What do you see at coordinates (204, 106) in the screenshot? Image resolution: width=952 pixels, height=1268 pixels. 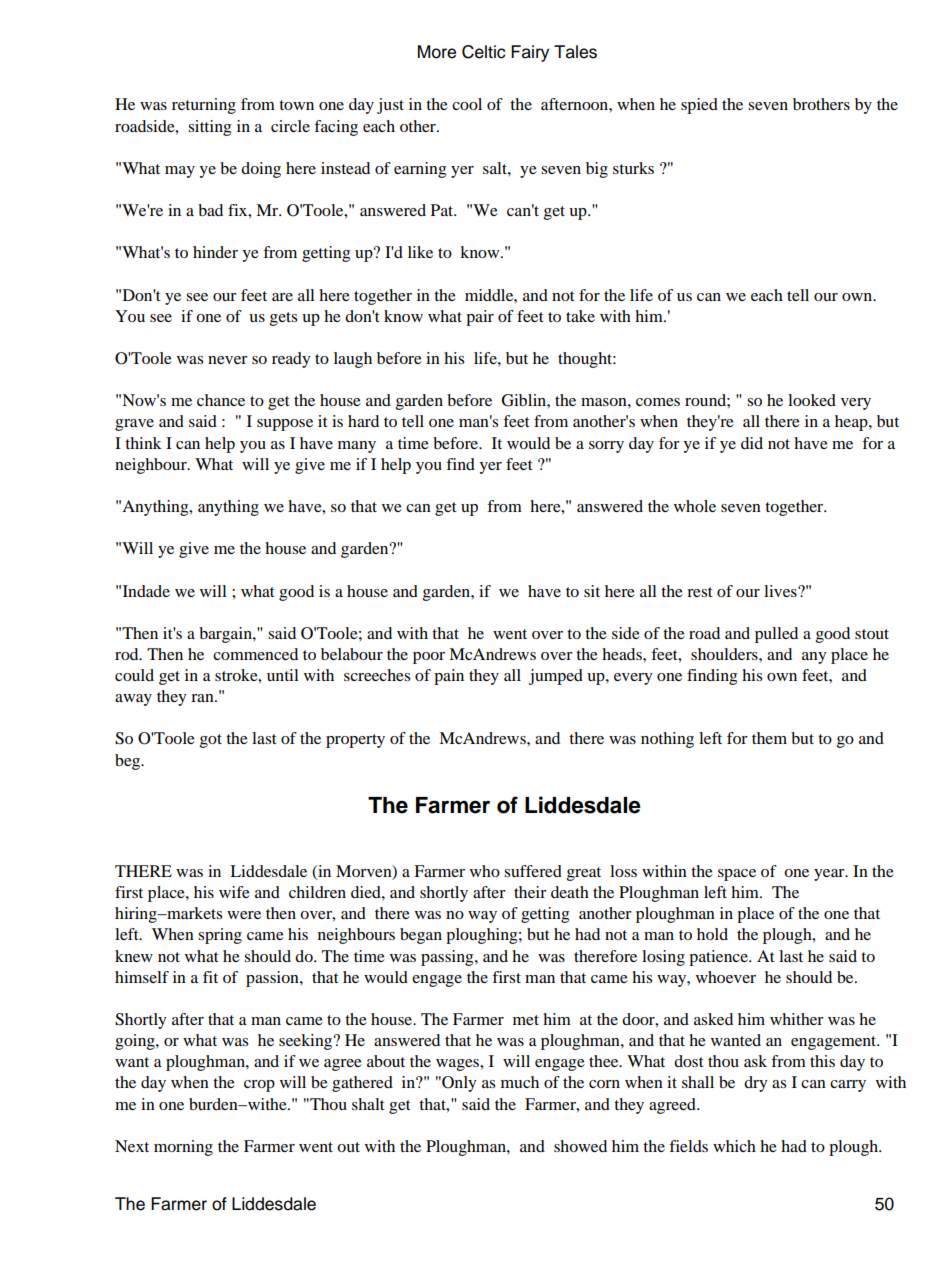 I see `returning` at bounding box center [204, 106].
